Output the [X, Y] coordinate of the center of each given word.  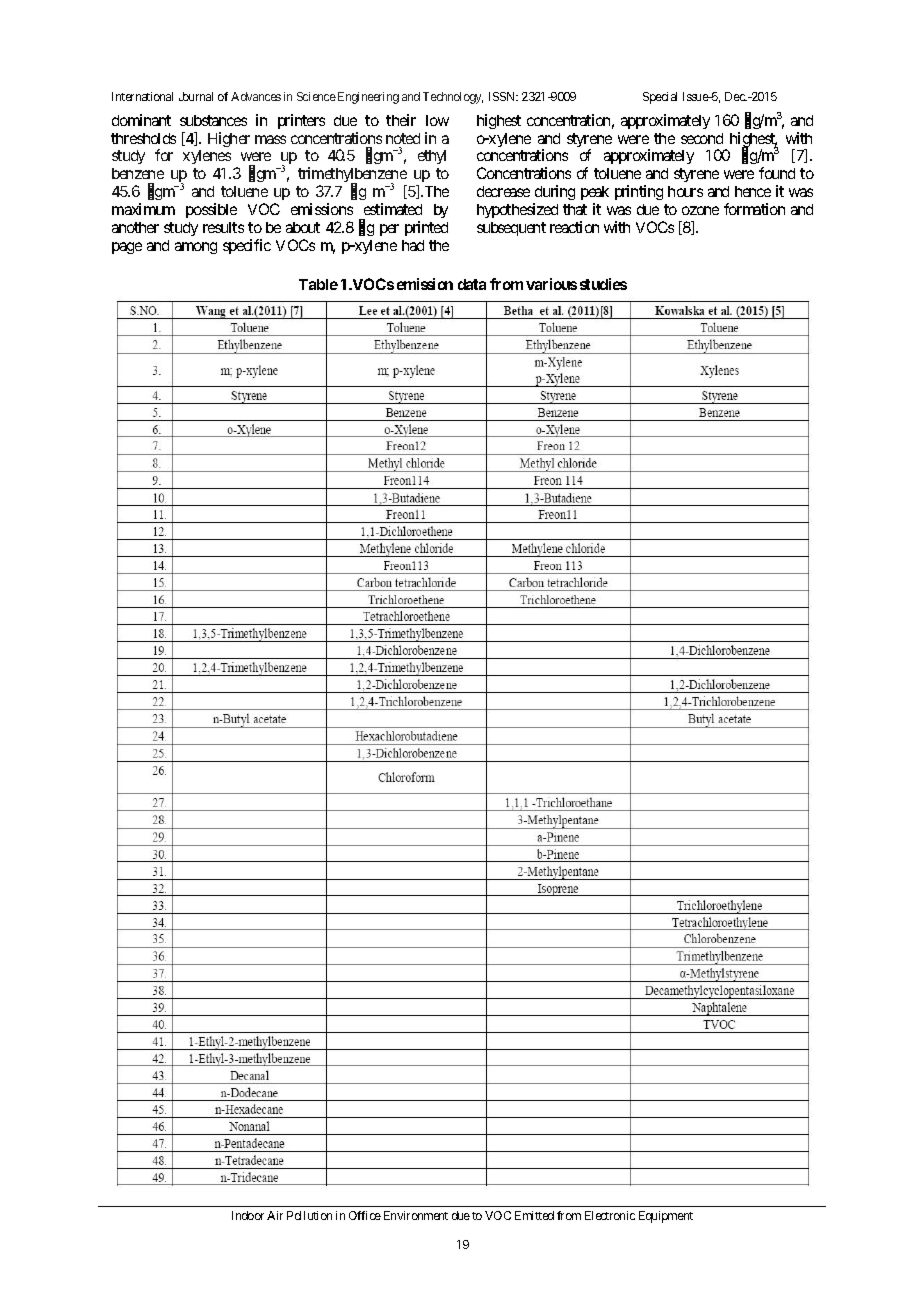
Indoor [248, 1215]
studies [603, 284]
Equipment [666, 1217]
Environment [416, 1215]
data [472, 284]
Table [318, 284]
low [437, 120]
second [702, 138]
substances [213, 120]
